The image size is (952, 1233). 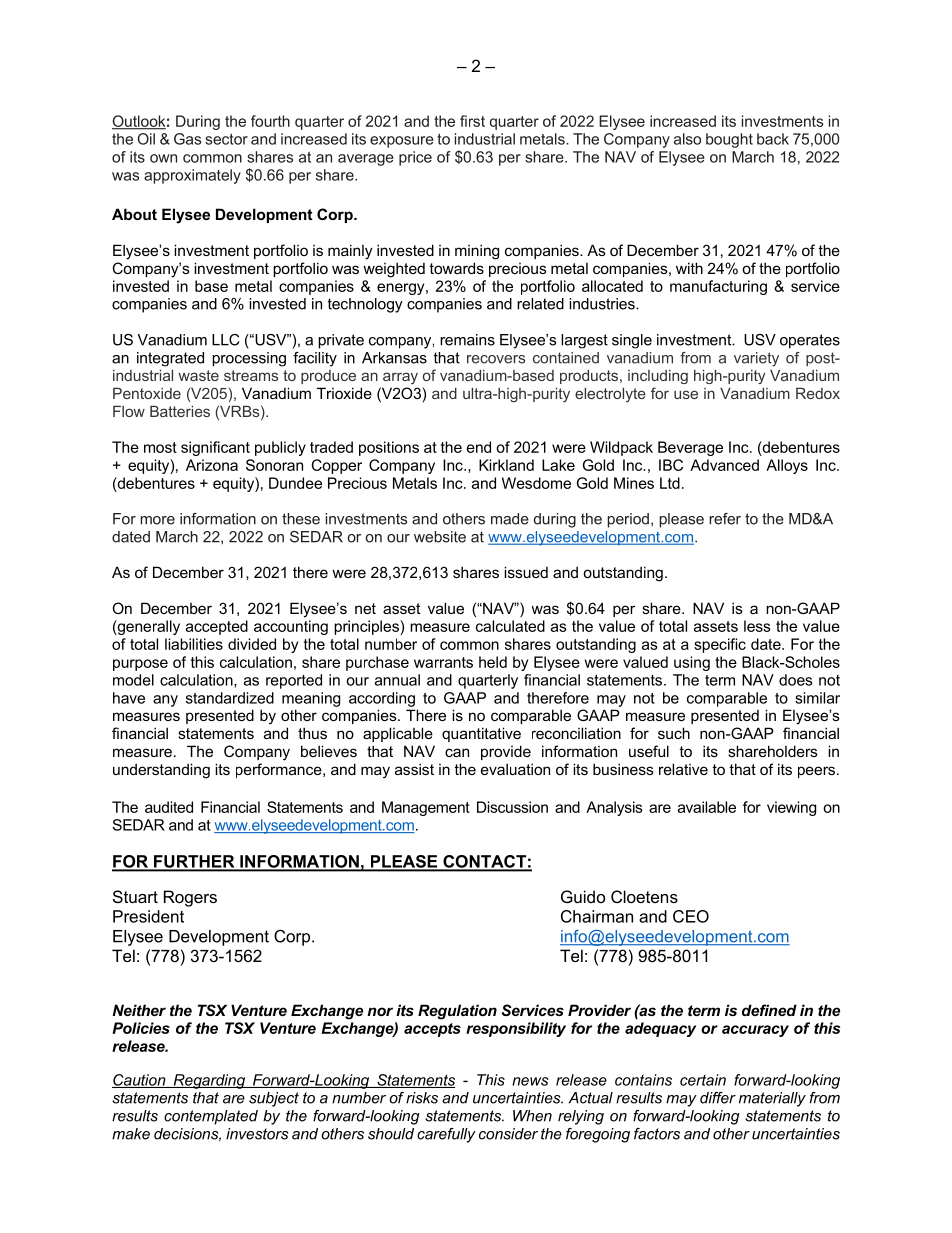 What do you see at coordinates (446, 1135) in the document?
I see `carefully` at bounding box center [446, 1135].
